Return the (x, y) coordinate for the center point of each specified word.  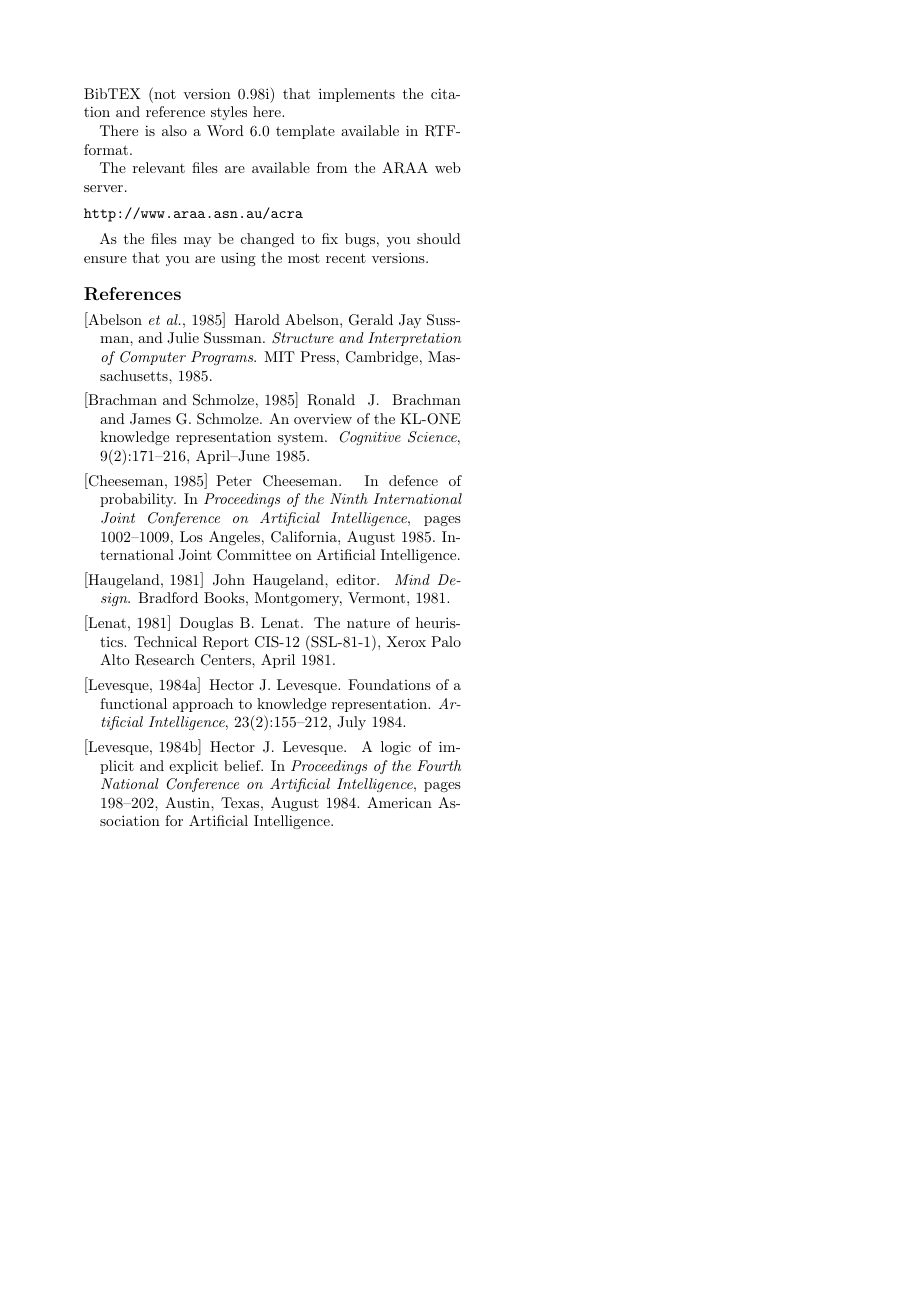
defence (413, 480)
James (150, 419)
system (302, 438)
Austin (188, 802)
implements (357, 95)
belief (243, 765)
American (399, 802)
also (174, 130)
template (305, 132)
